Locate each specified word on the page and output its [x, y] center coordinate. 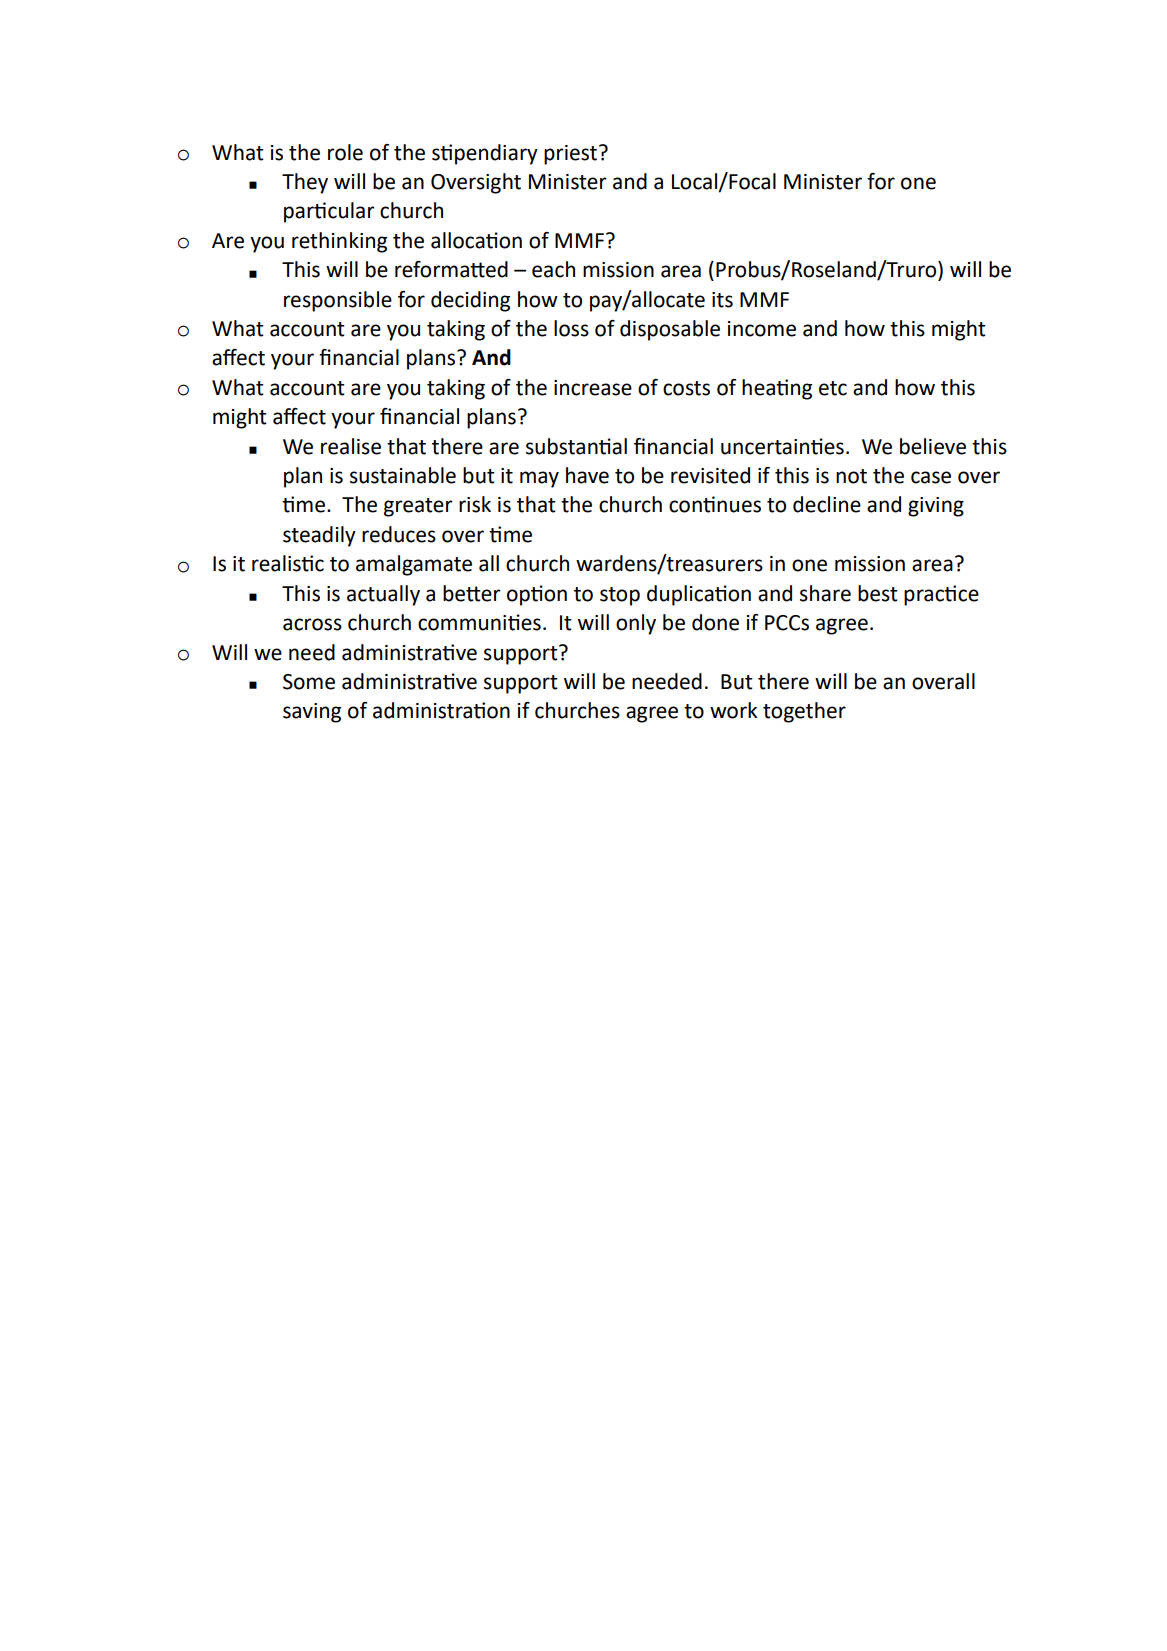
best [878, 593]
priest [572, 155]
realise [351, 446]
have [587, 475]
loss [571, 328]
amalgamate [414, 565]
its [722, 300]
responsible [338, 301]
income [762, 329]
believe [933, 446]
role [345, 152]
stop [620, 596]
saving [312, 713]
